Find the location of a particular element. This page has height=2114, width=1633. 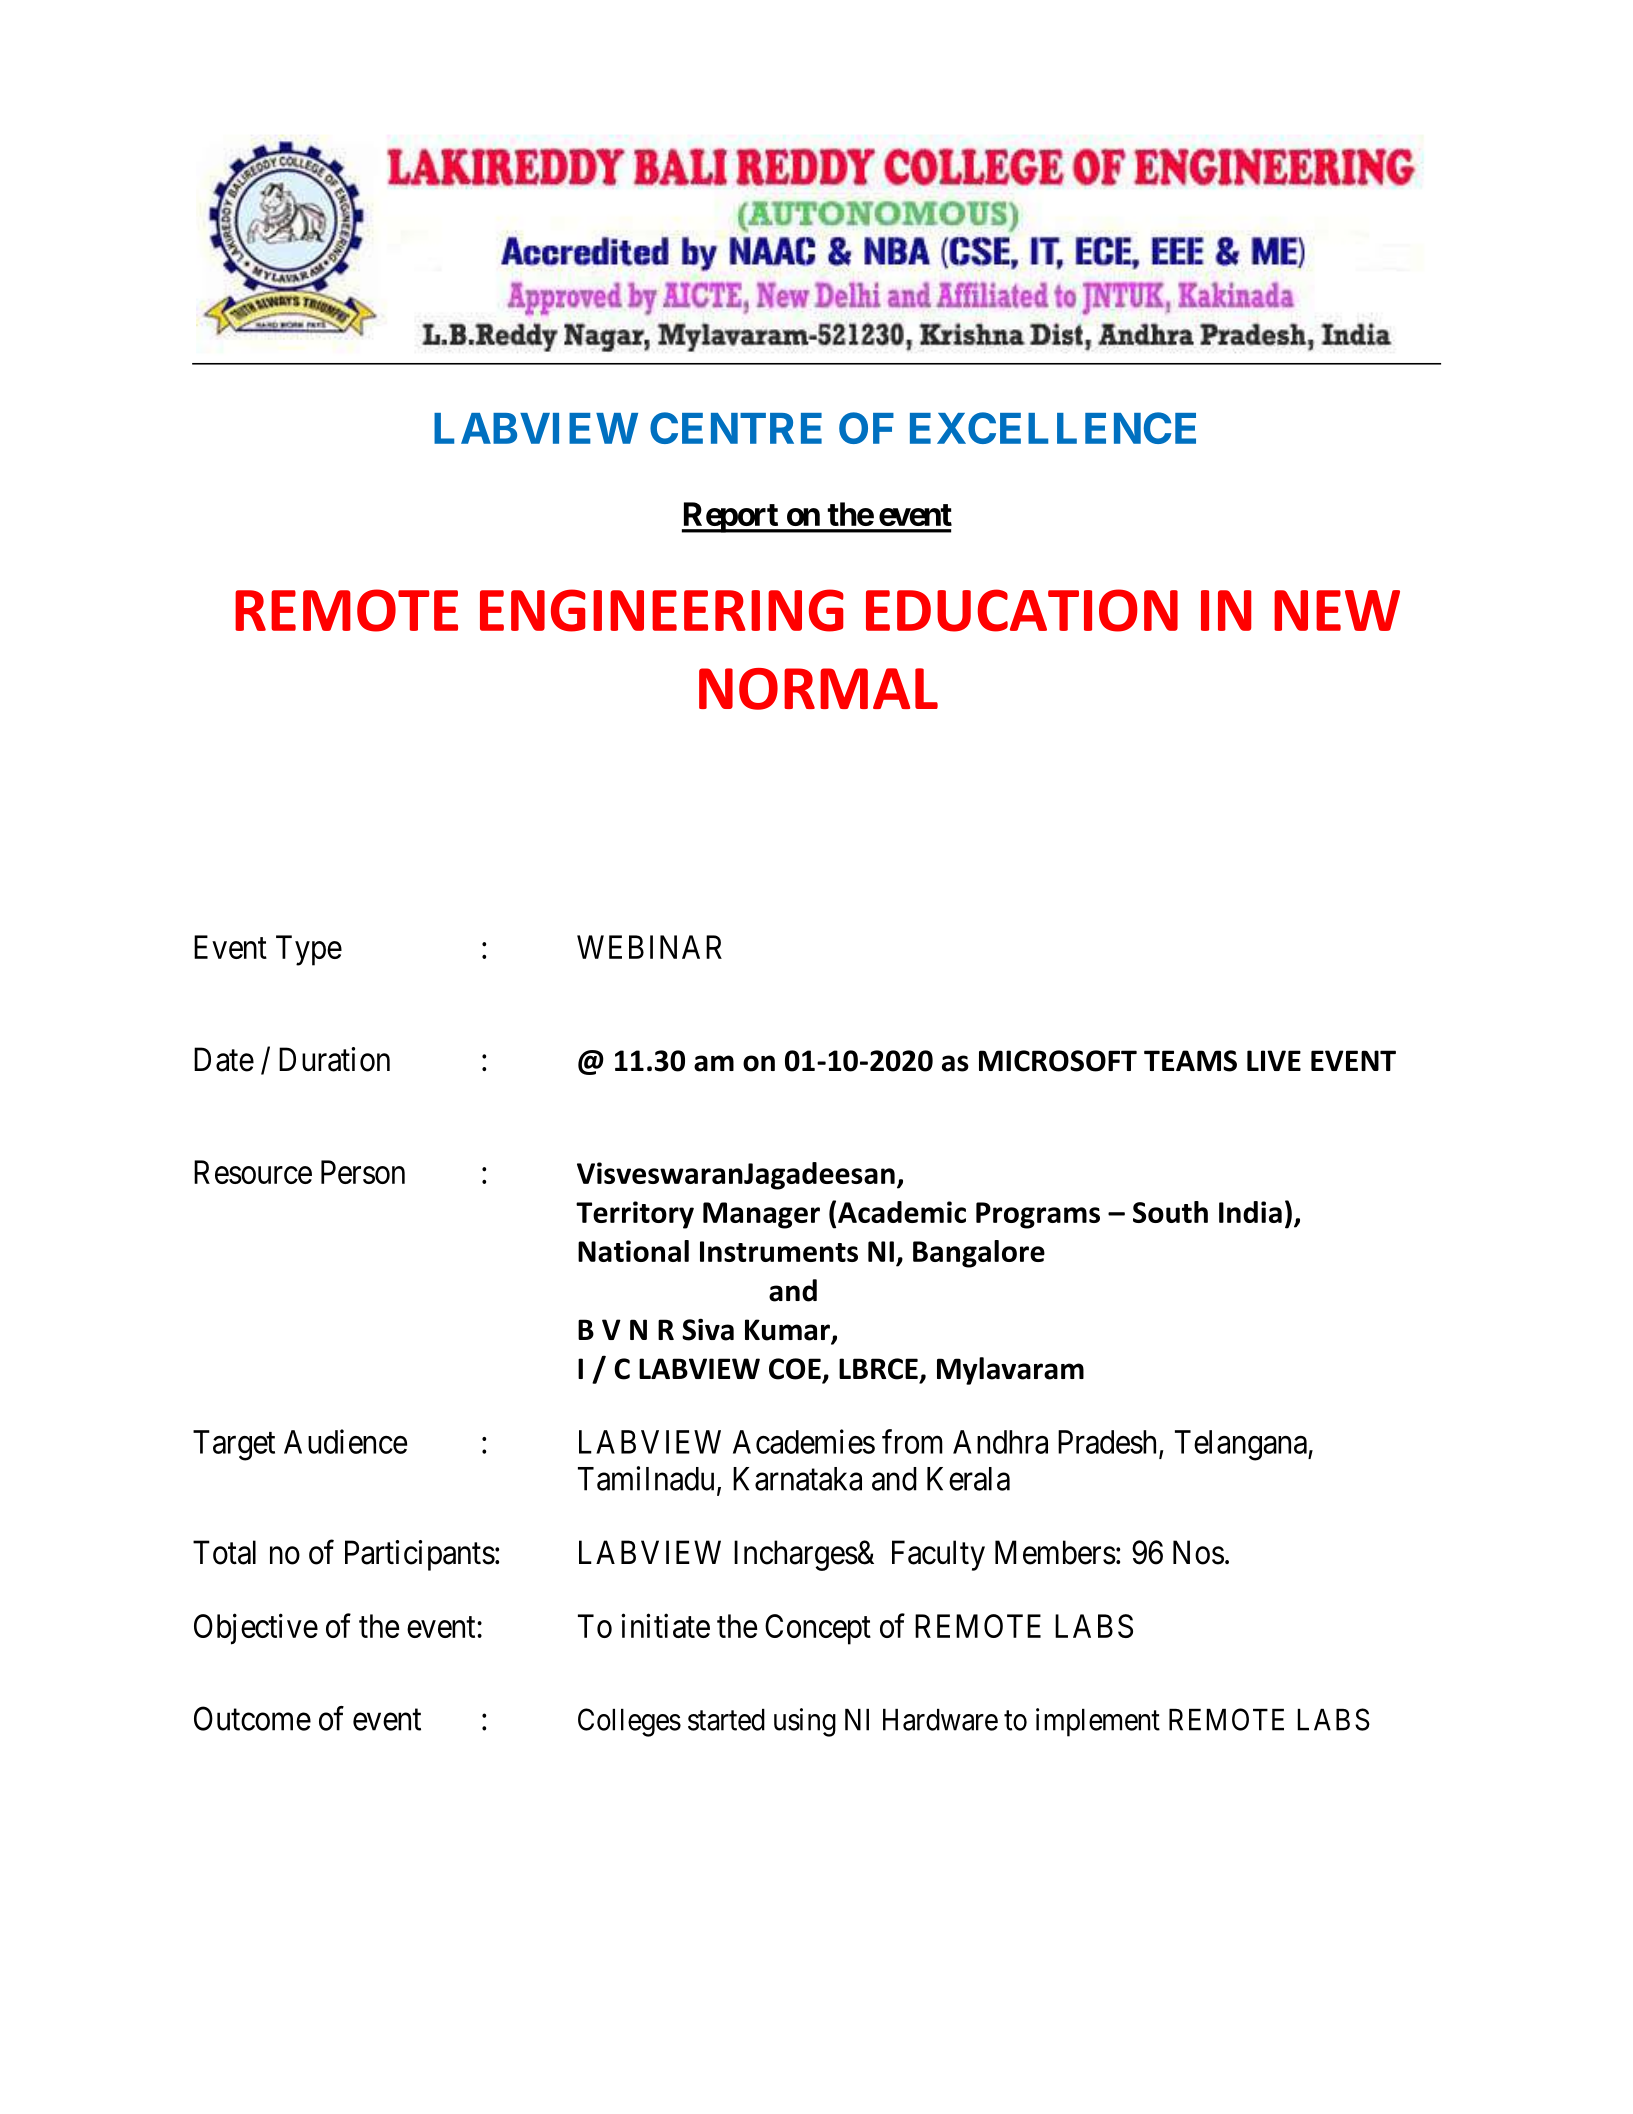

Audience is located at coordinates (345, 1441).
